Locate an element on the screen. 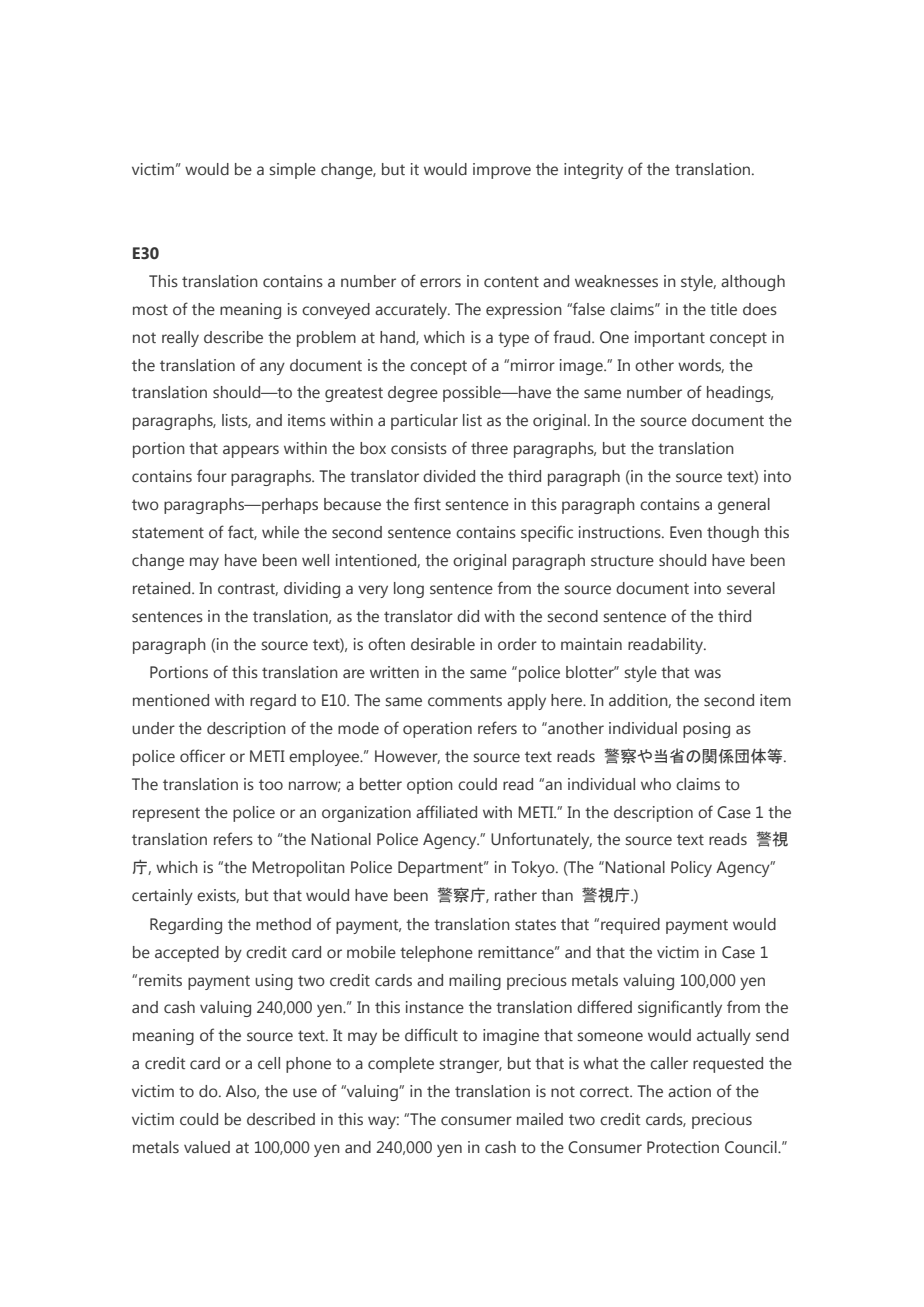 This screenshot has height=1307, width=924. simple is located at coordinates (293, 171).
